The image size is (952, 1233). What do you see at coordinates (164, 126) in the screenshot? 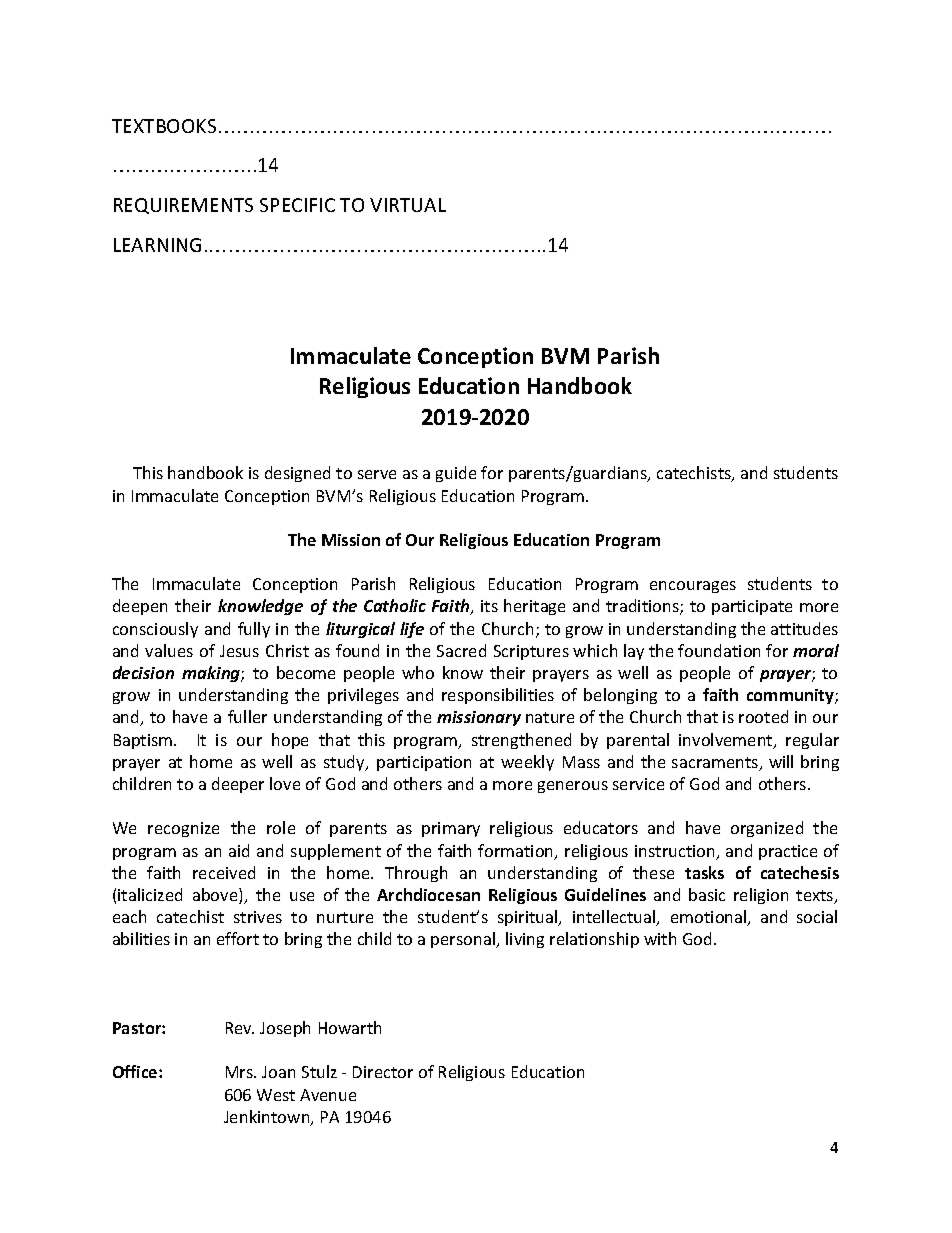
I see `TEXTBOOKS` at bounding box center [164, 126].
